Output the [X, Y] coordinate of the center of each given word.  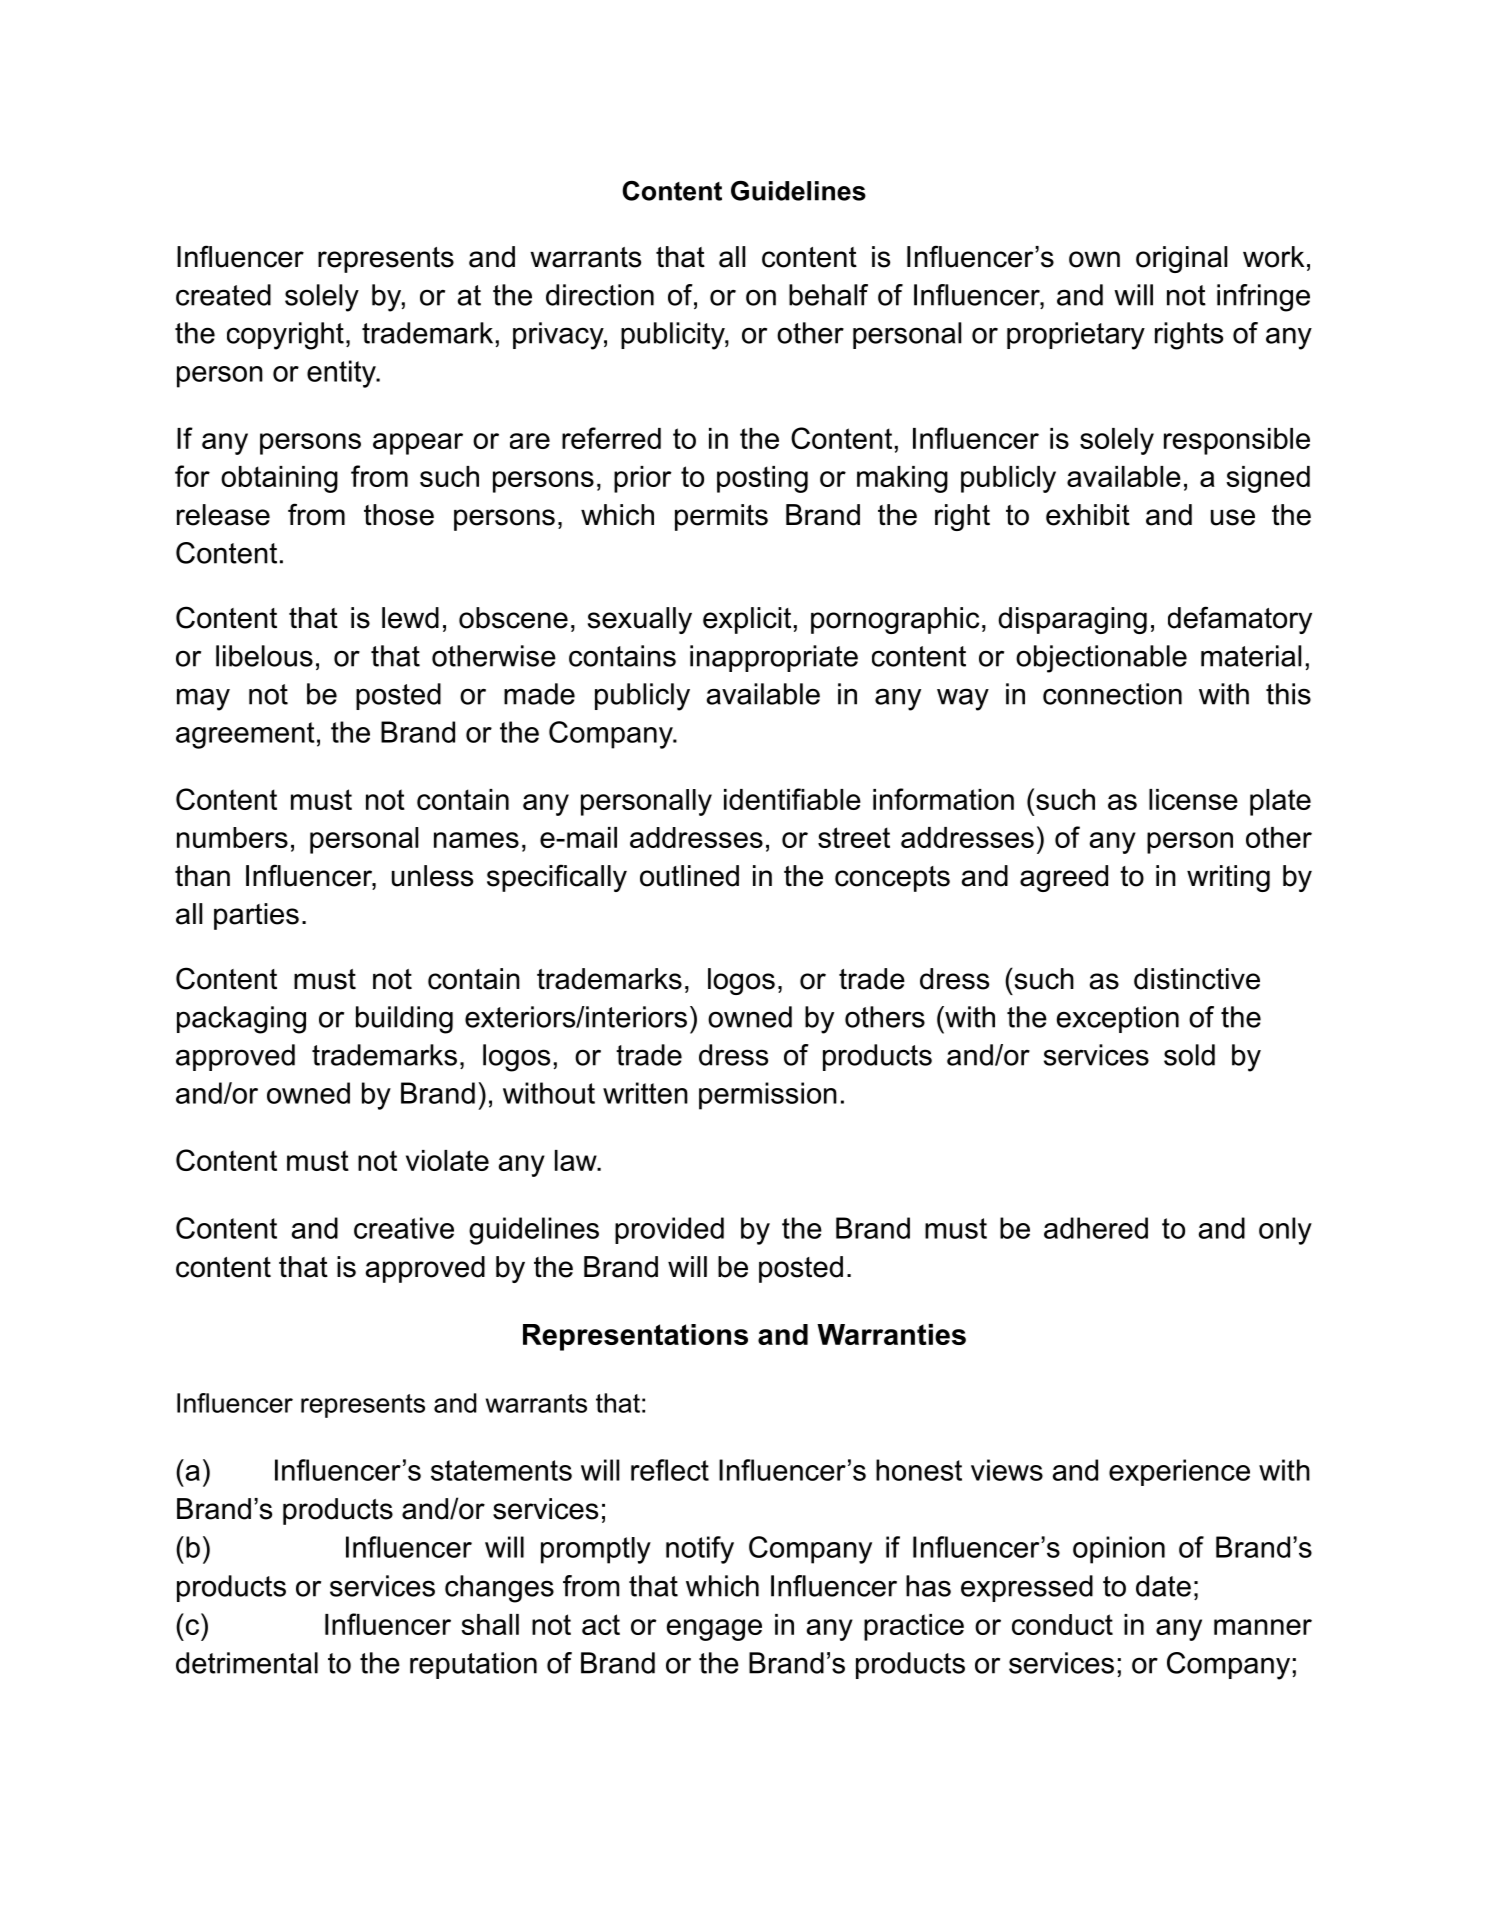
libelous [264, 656]
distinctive [1197, 979]
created [223, 295]
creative [404, 1228]
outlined [689, 876]
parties [256, 916]
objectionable [1101, 659]
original [1181, 259]
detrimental [247, 1663]
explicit [747, 620]
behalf [828, 295]
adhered [1096, 1228]
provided [669, 1230]
